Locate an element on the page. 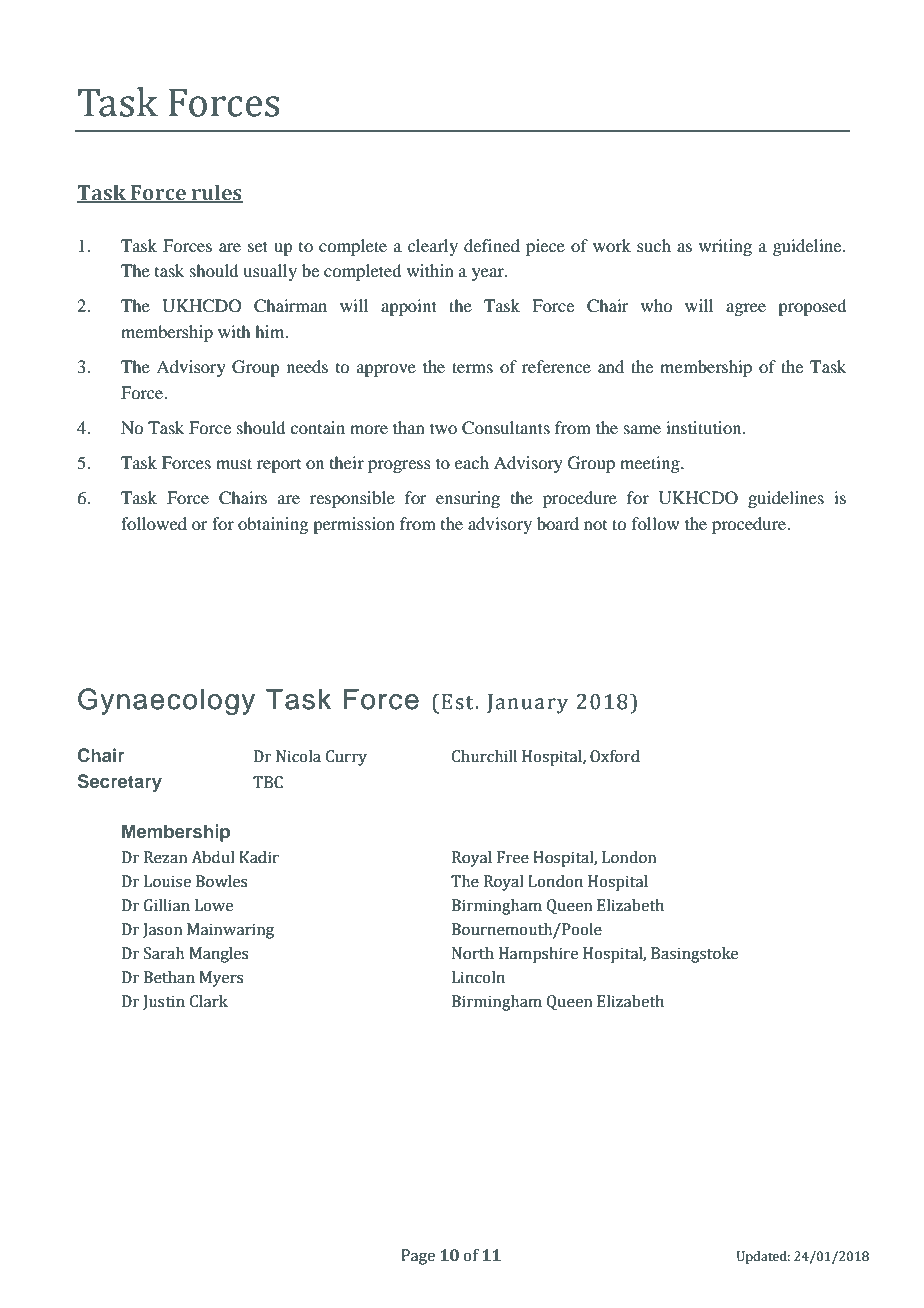  writing is located at coordinates (725, 247).
